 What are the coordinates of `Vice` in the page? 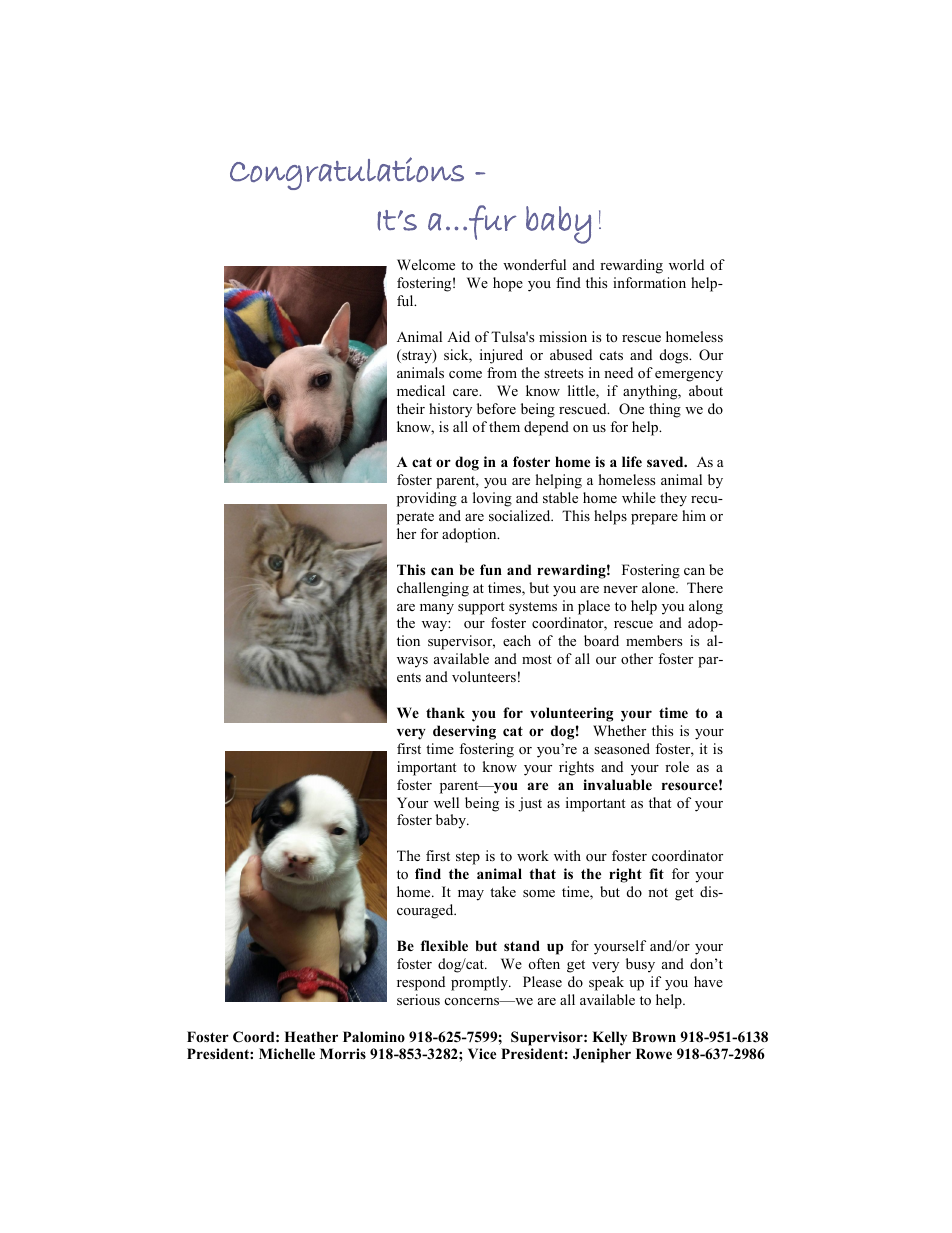 It's located at (482, 1053).
